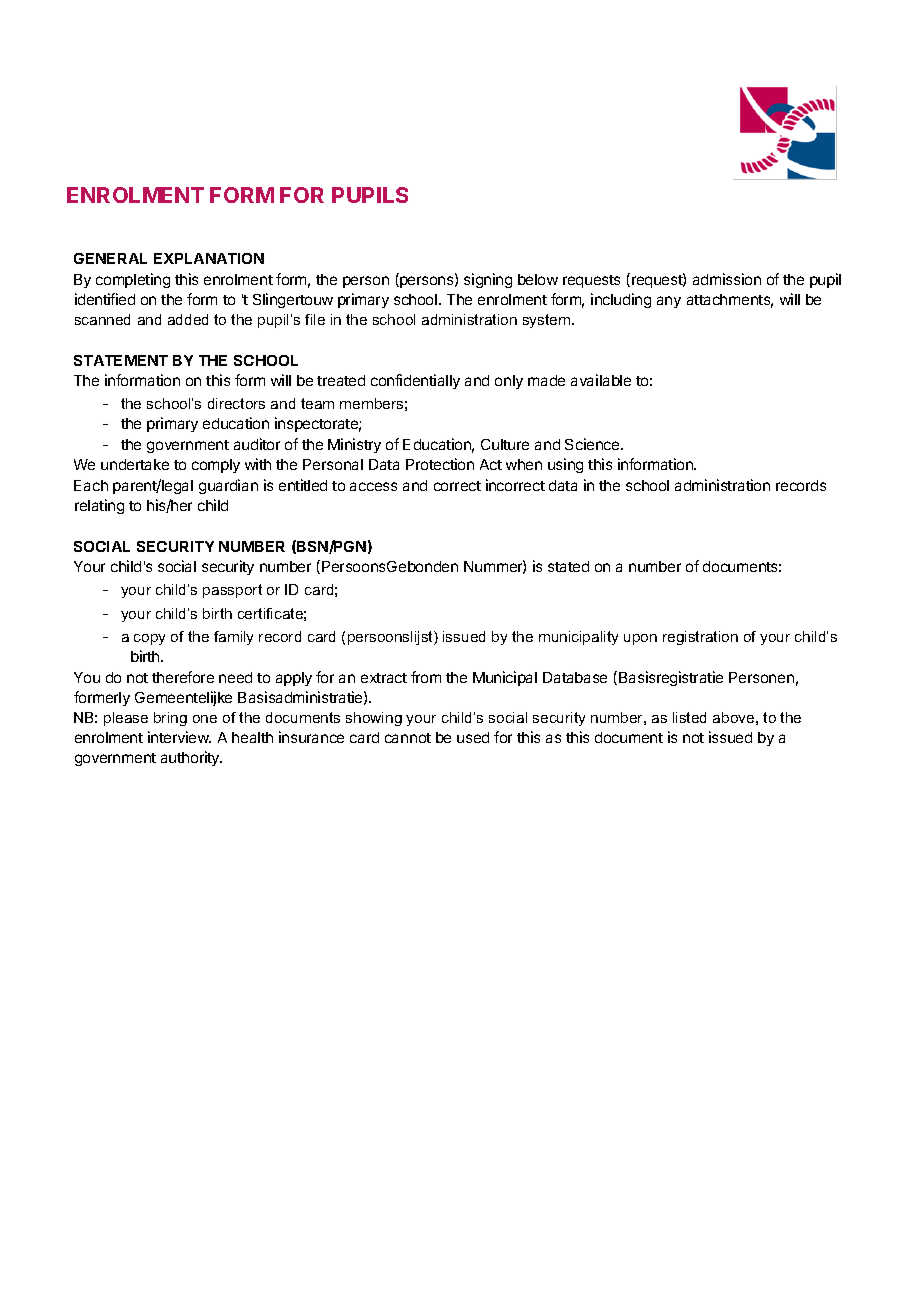 The image size is (924, 1308). I want to click on copy, so click(149, 639).
